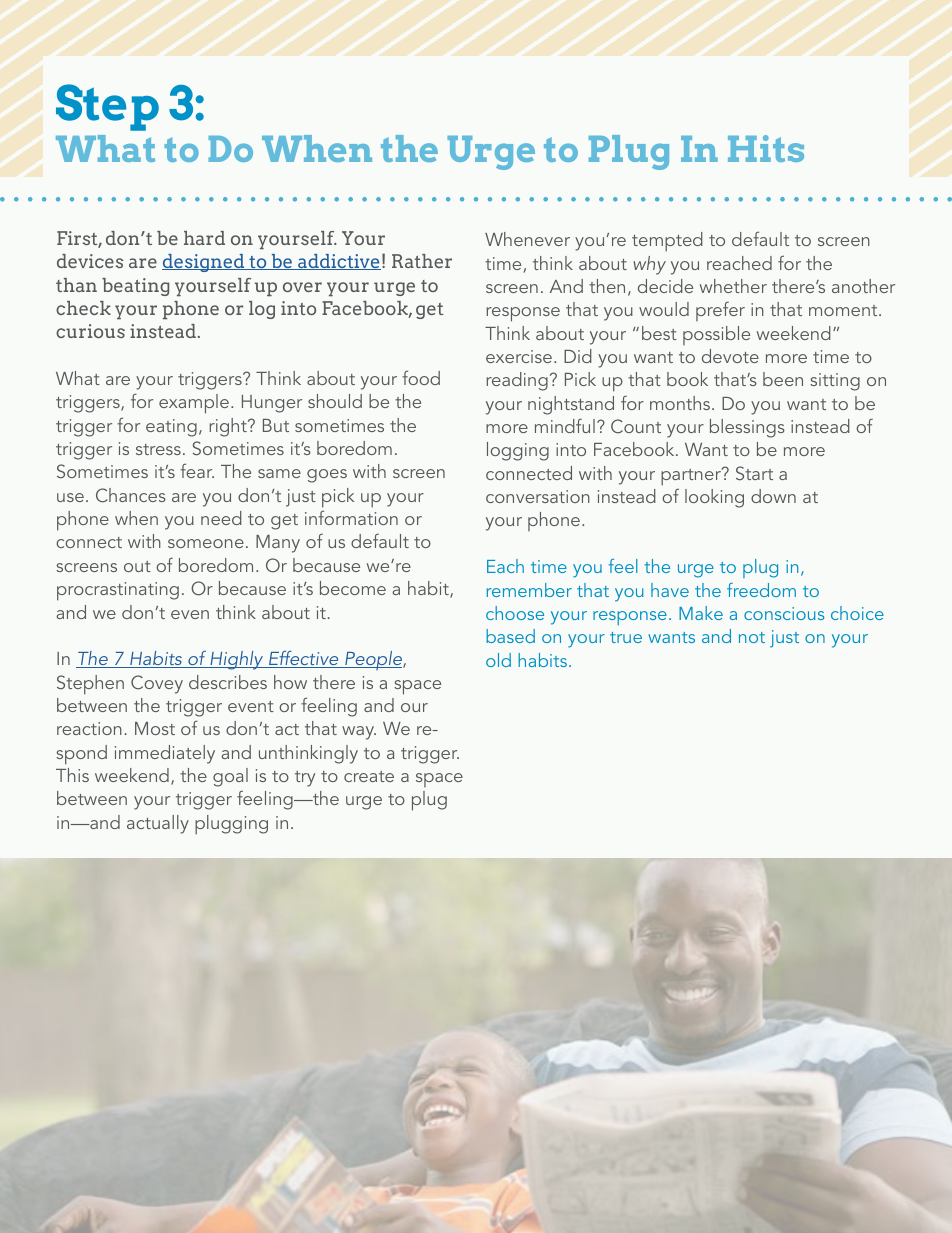 The height and width of the screenshot is (1233, 952). I want to click on true, so click(626, 637).
